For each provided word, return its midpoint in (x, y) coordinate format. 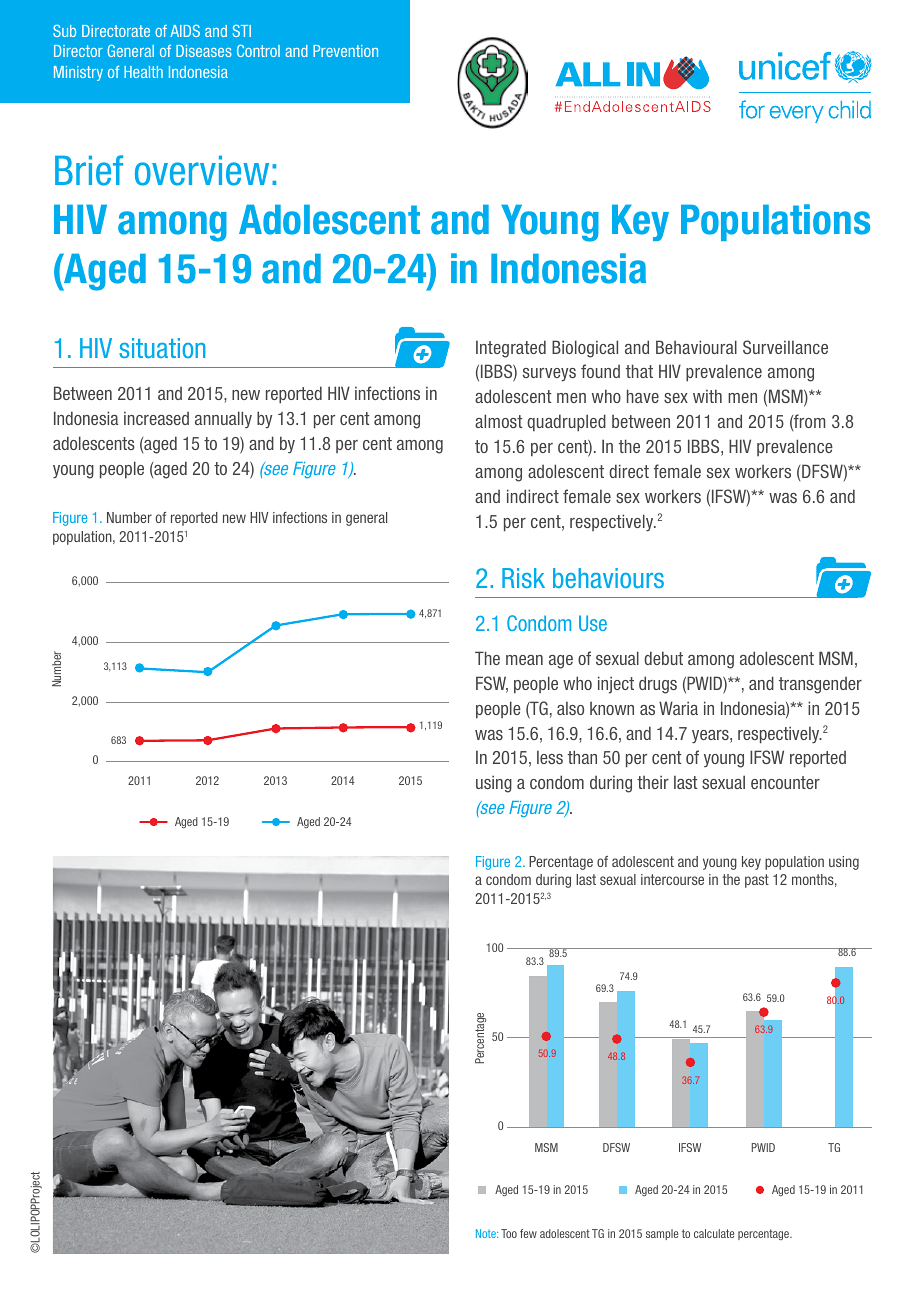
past (757, 881)
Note (487, 1233)
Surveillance (785, 347)
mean (524, 660)
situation (162, 348)
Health (143, 72)
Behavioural (696, 347)
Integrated (511, 349)
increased (156, 418)
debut (663, 658)
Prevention (345, 51)
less (550, 757)
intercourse (672, 879)
